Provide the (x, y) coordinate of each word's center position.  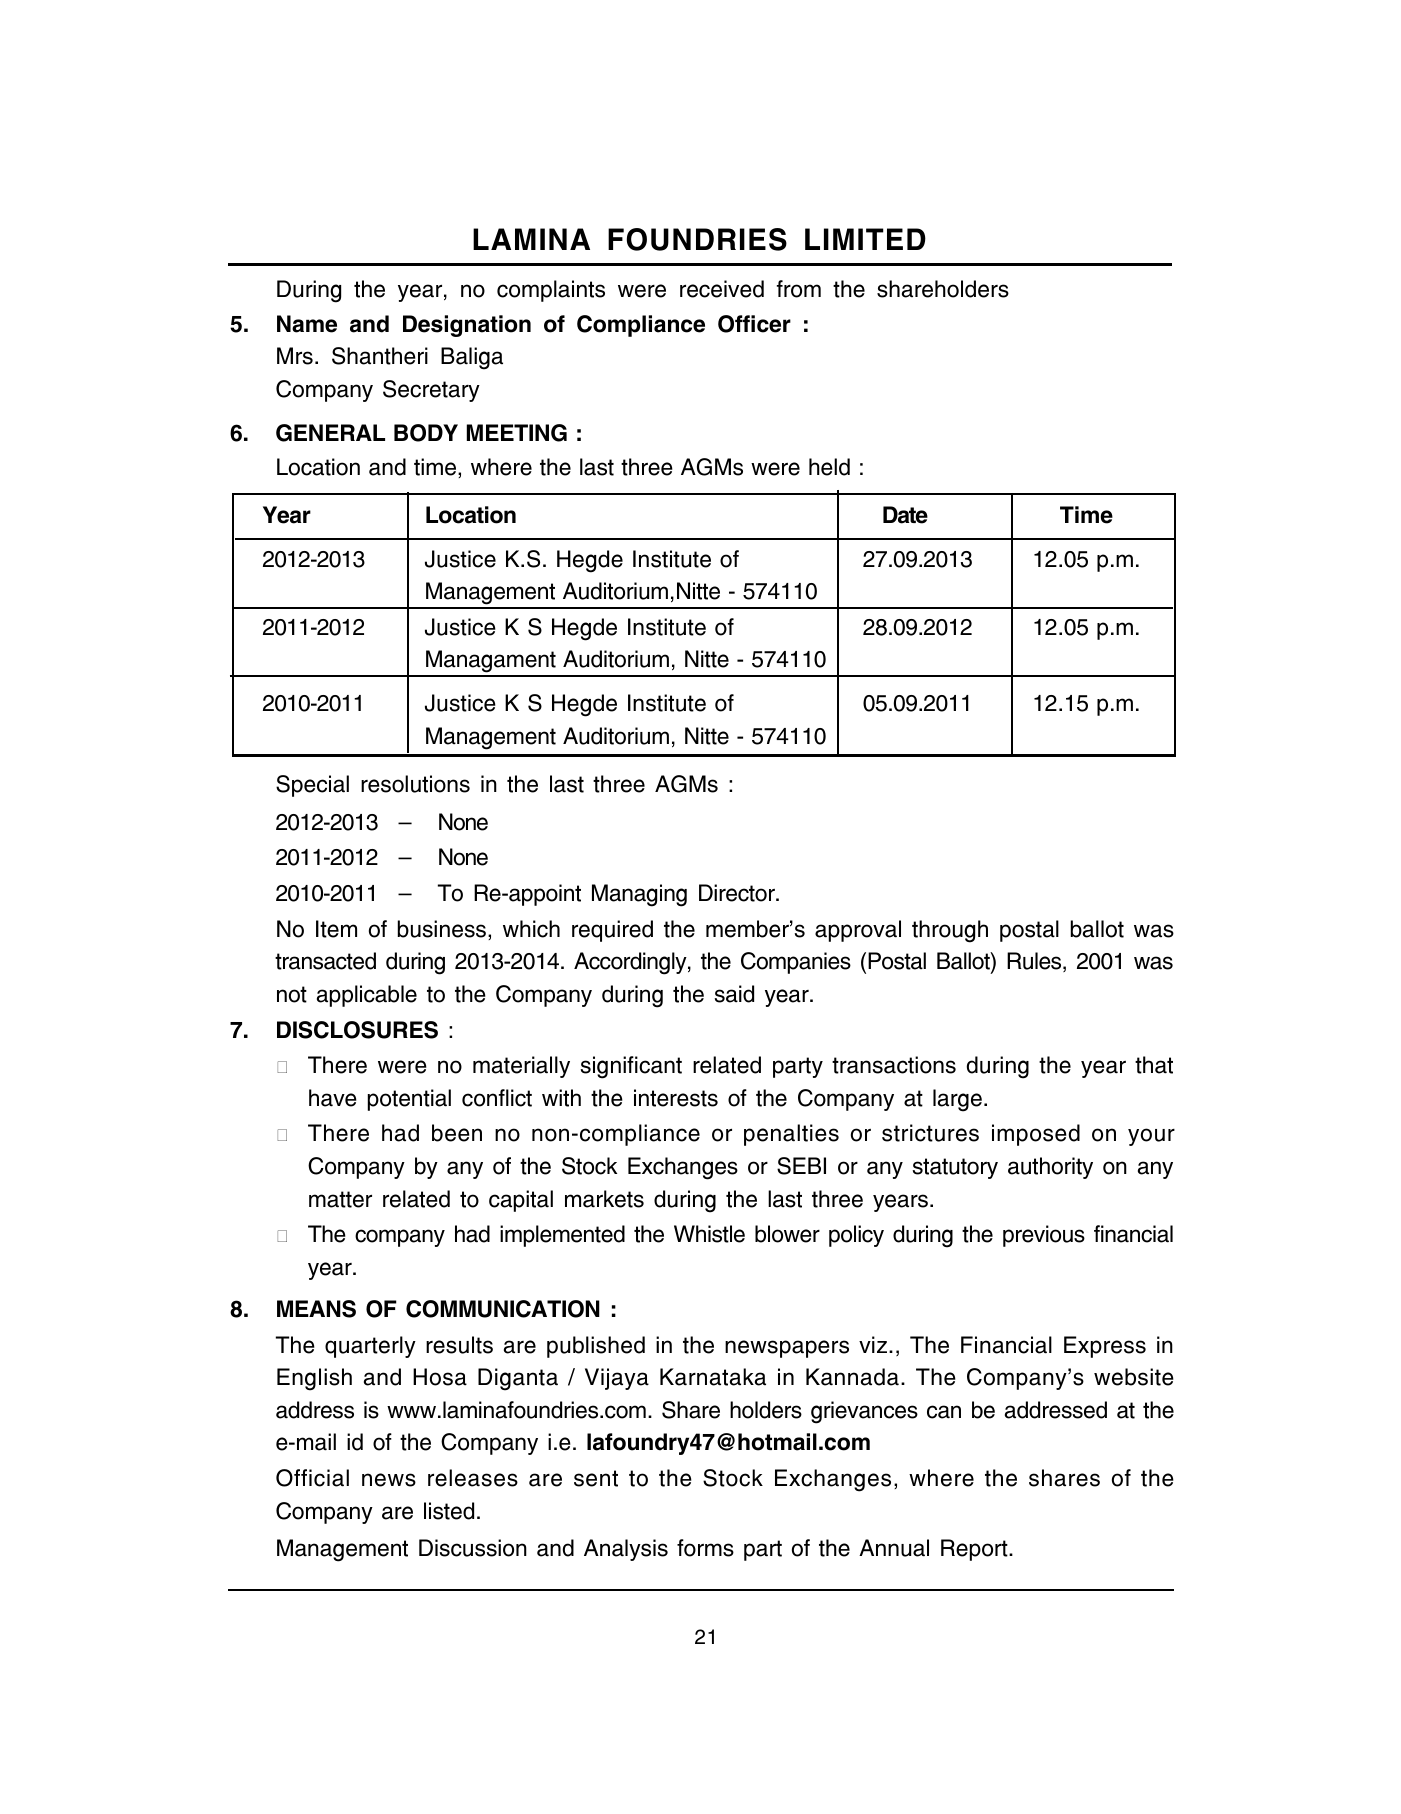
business (442, 929)
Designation (467, 326)
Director (738, 893)
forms (705, 1548)
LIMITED (865, 239)
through (950, 931)
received (722, 289)
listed (449, 1511)
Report (975, 1550)
